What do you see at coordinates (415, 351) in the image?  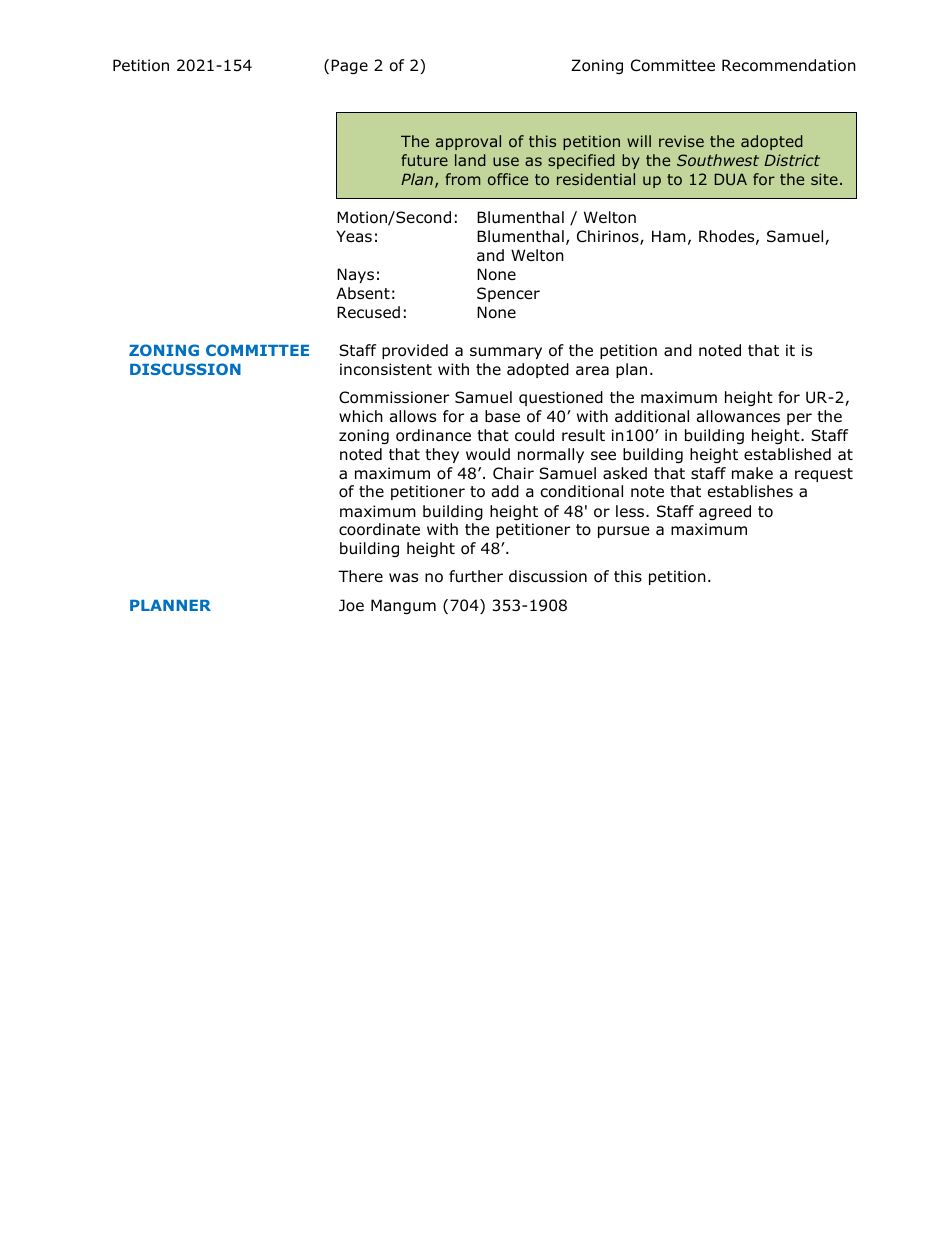 I see `provided` at bounding box center [415, 351].
